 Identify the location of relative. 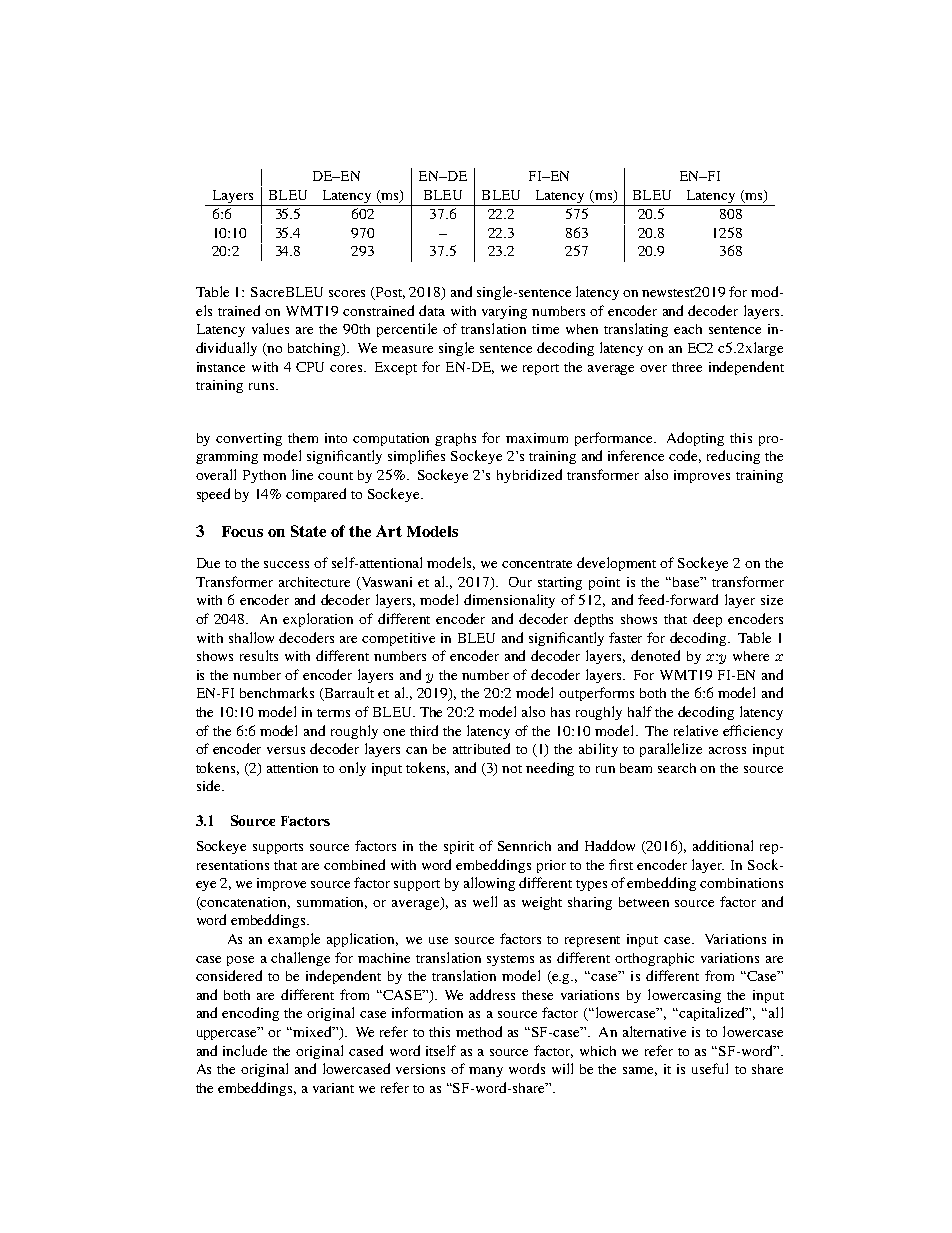
(696, 730).
